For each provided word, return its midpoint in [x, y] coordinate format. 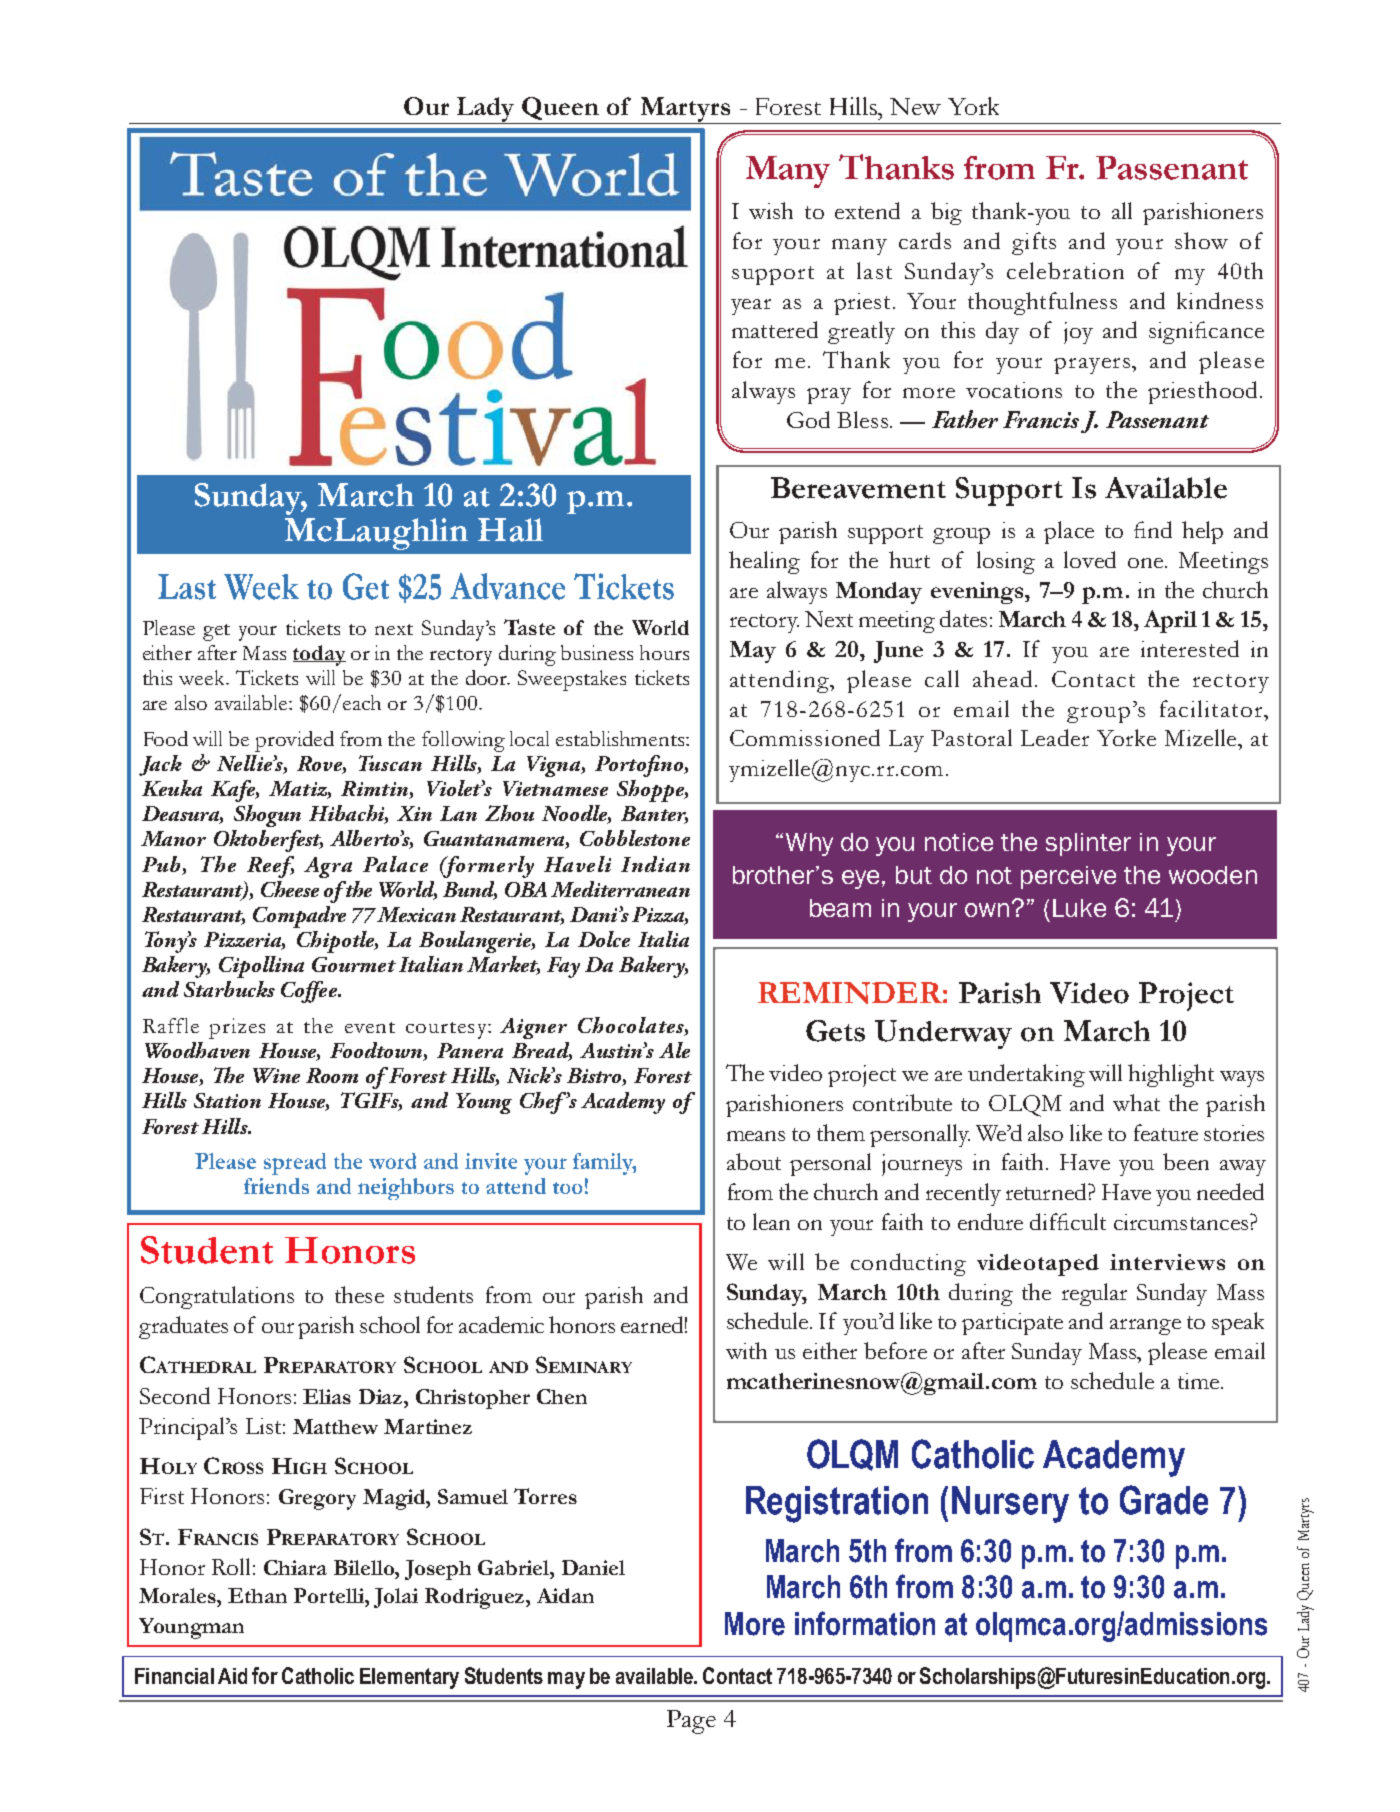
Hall [510, 530]
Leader [1055, 737]
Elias [327, 1396]
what [1136, 1102]
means [756, 1136]
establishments [621, 738]
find [1153, 529]
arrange [1145, 1327]
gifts [1034, 243]
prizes [237, 1028]
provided [294, 741]
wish [771, 210]
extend [867, 210]
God [808, 419]
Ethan [257, 1595]
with [746, 1350]
